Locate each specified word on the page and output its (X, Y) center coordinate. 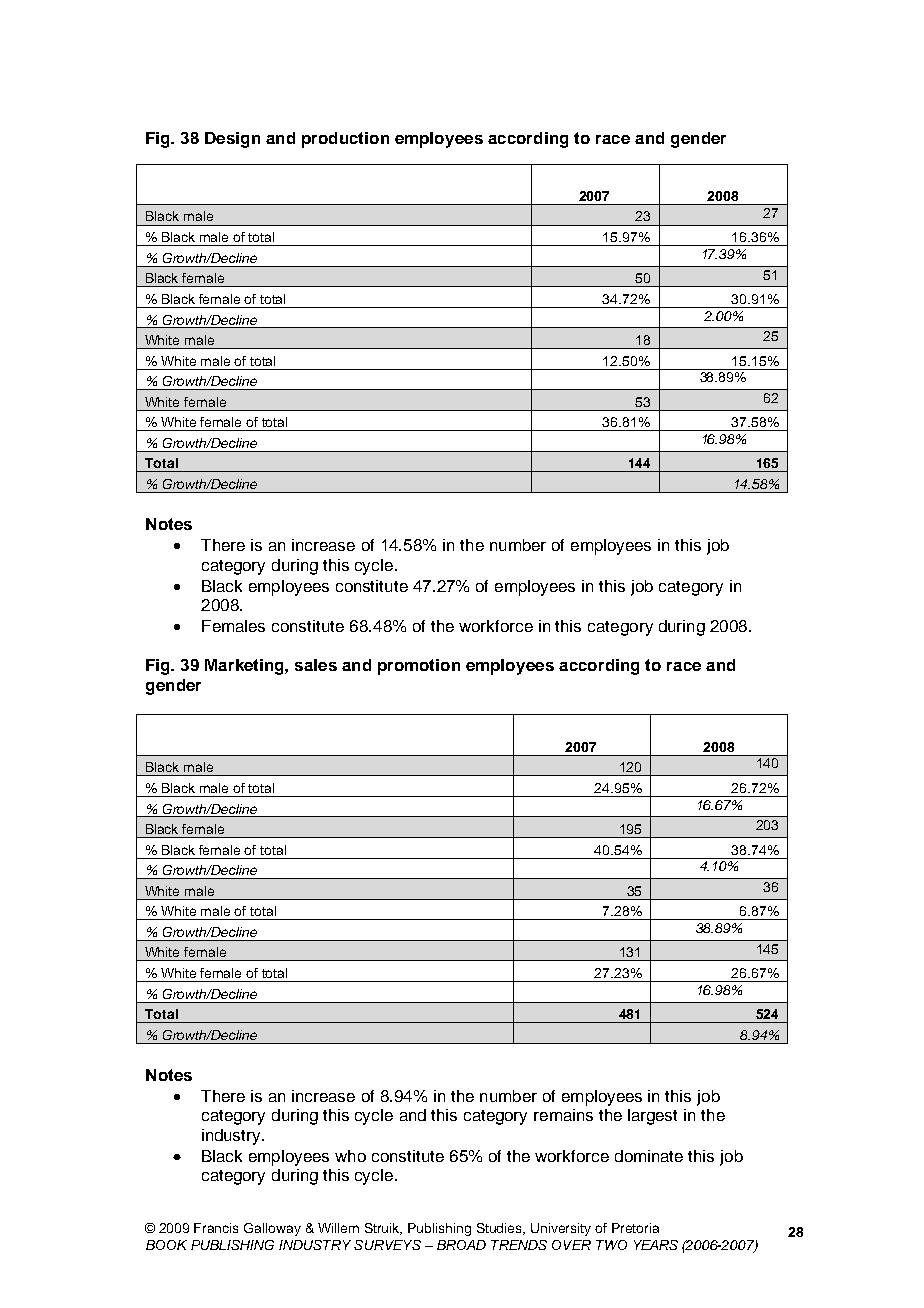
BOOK (166, 1245)
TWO (611, 1245)
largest (652, 1117)
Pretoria (635, 1228)
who (350, 1156)
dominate (649, 1156)
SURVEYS (387, 1245)
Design (232, 140)
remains (563, 1115)
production (345, 140)
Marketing (245, 667)
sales (316, 665)
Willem (338, 1228)
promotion (419, 667)
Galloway (272, 1229)
